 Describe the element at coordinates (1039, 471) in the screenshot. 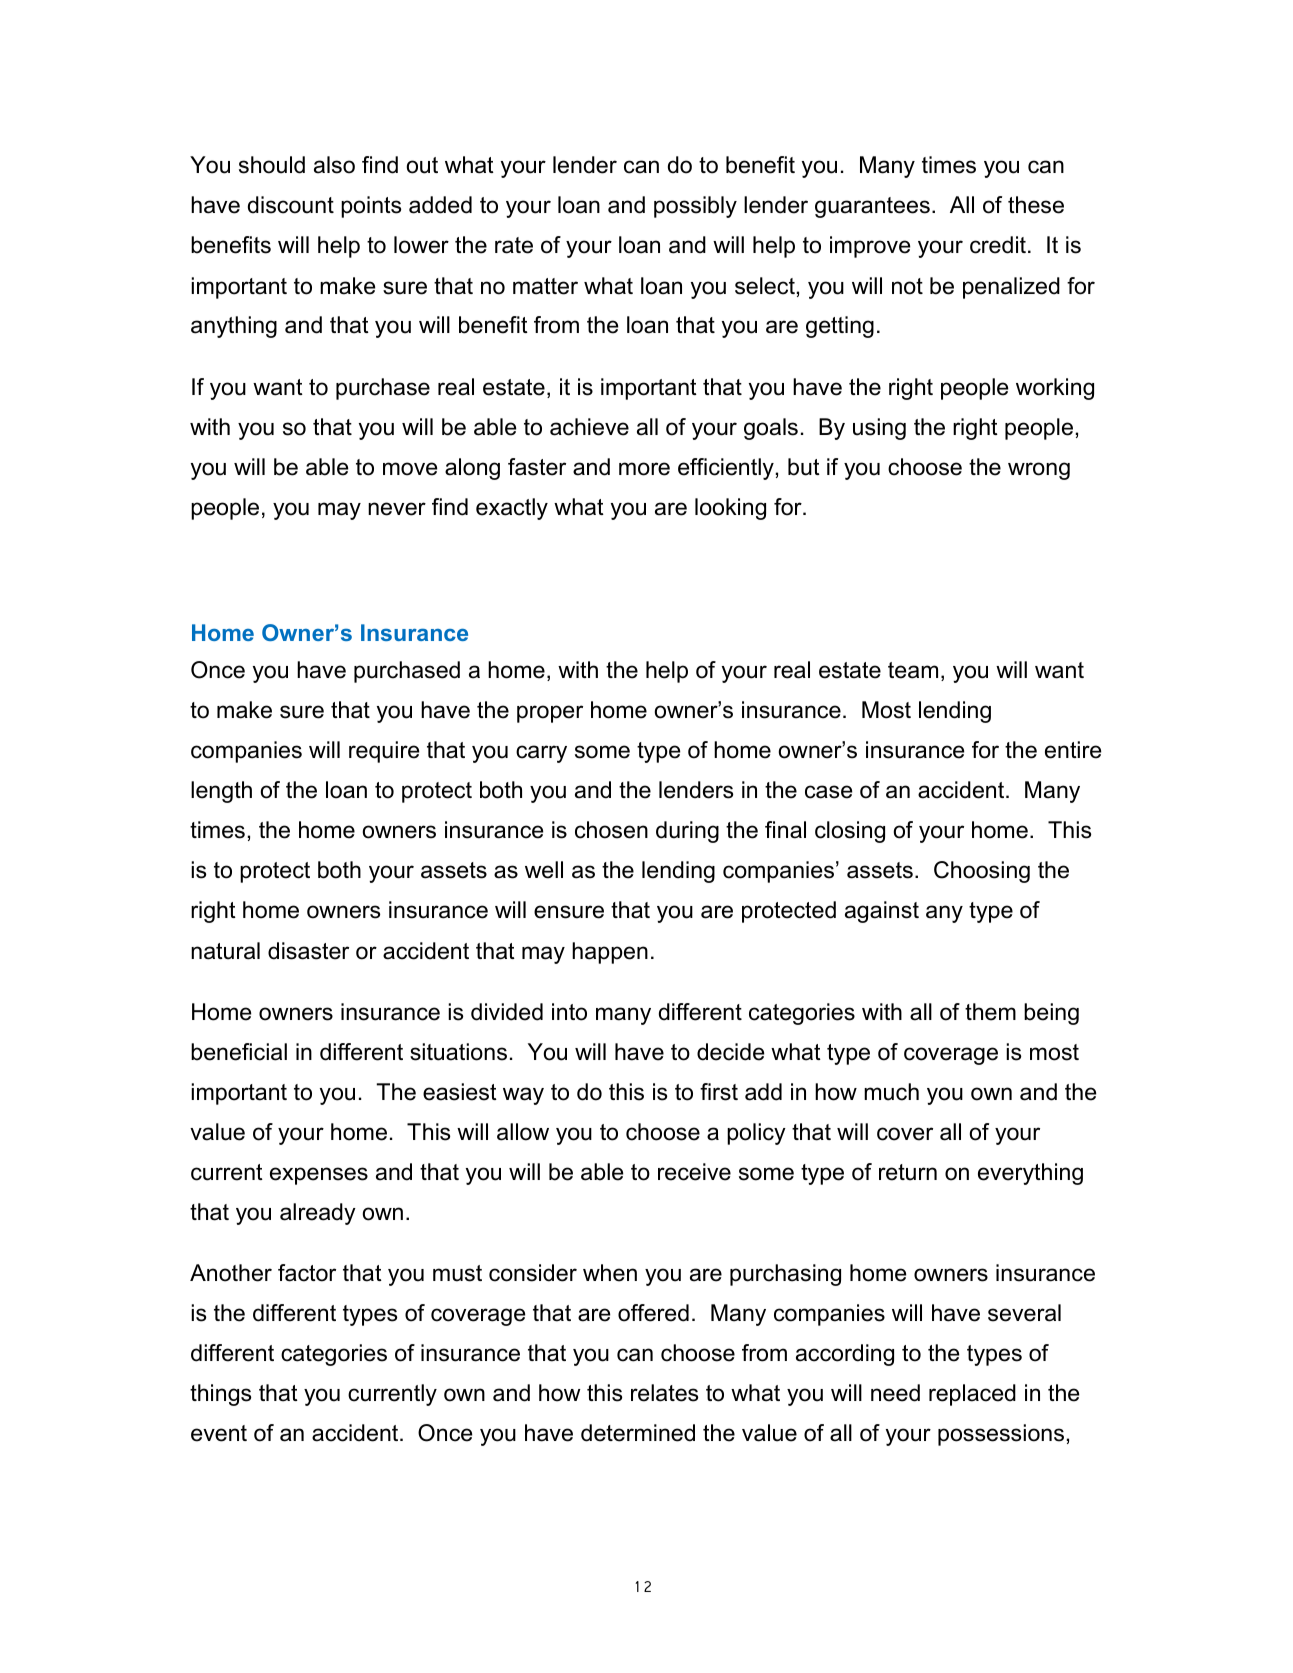

I see `wrong` at that location.
